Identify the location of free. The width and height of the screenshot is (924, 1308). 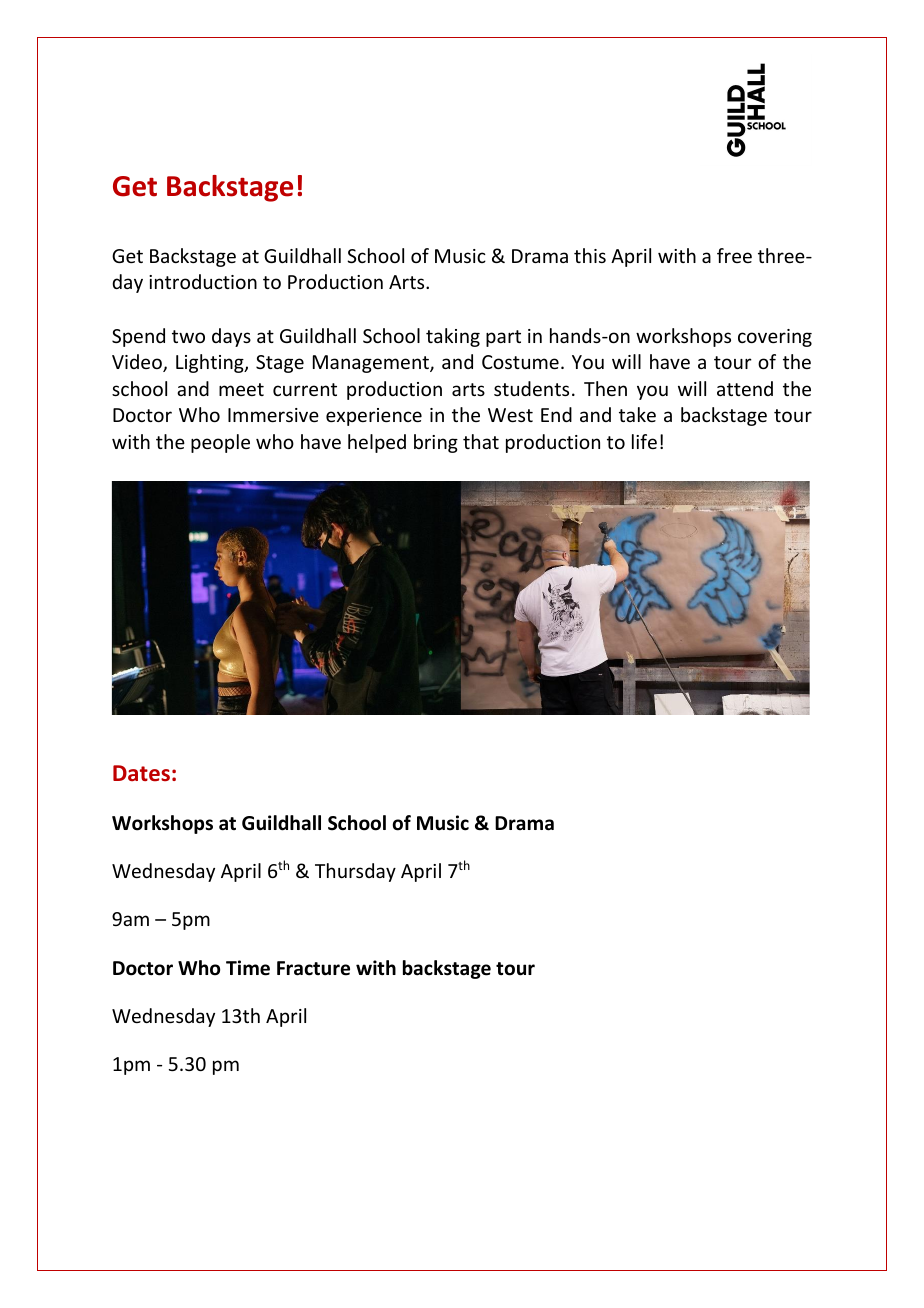
(734, 255).
